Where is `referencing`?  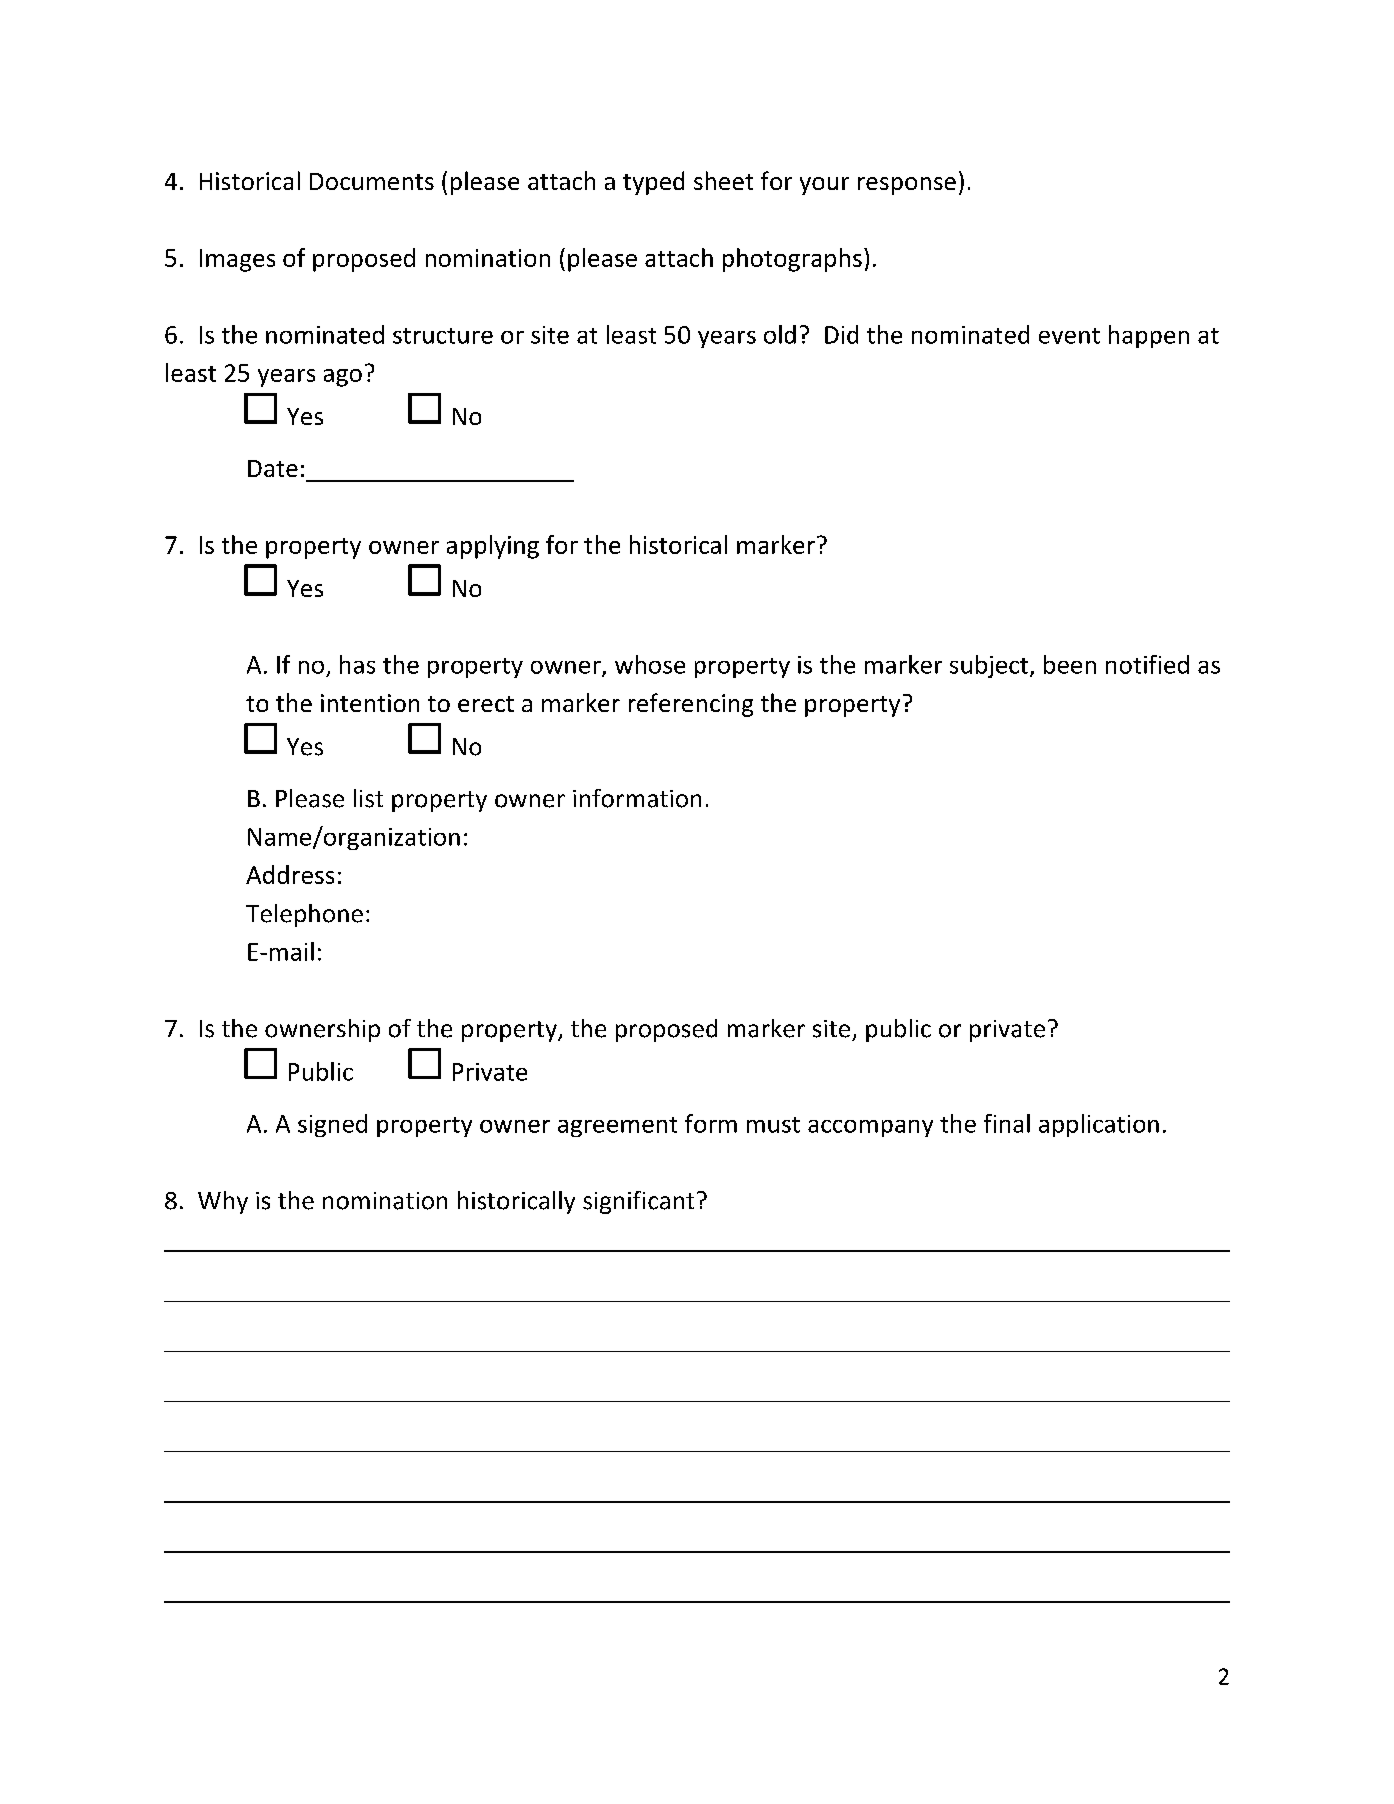 referencing is located at coordinates (691, 705).
